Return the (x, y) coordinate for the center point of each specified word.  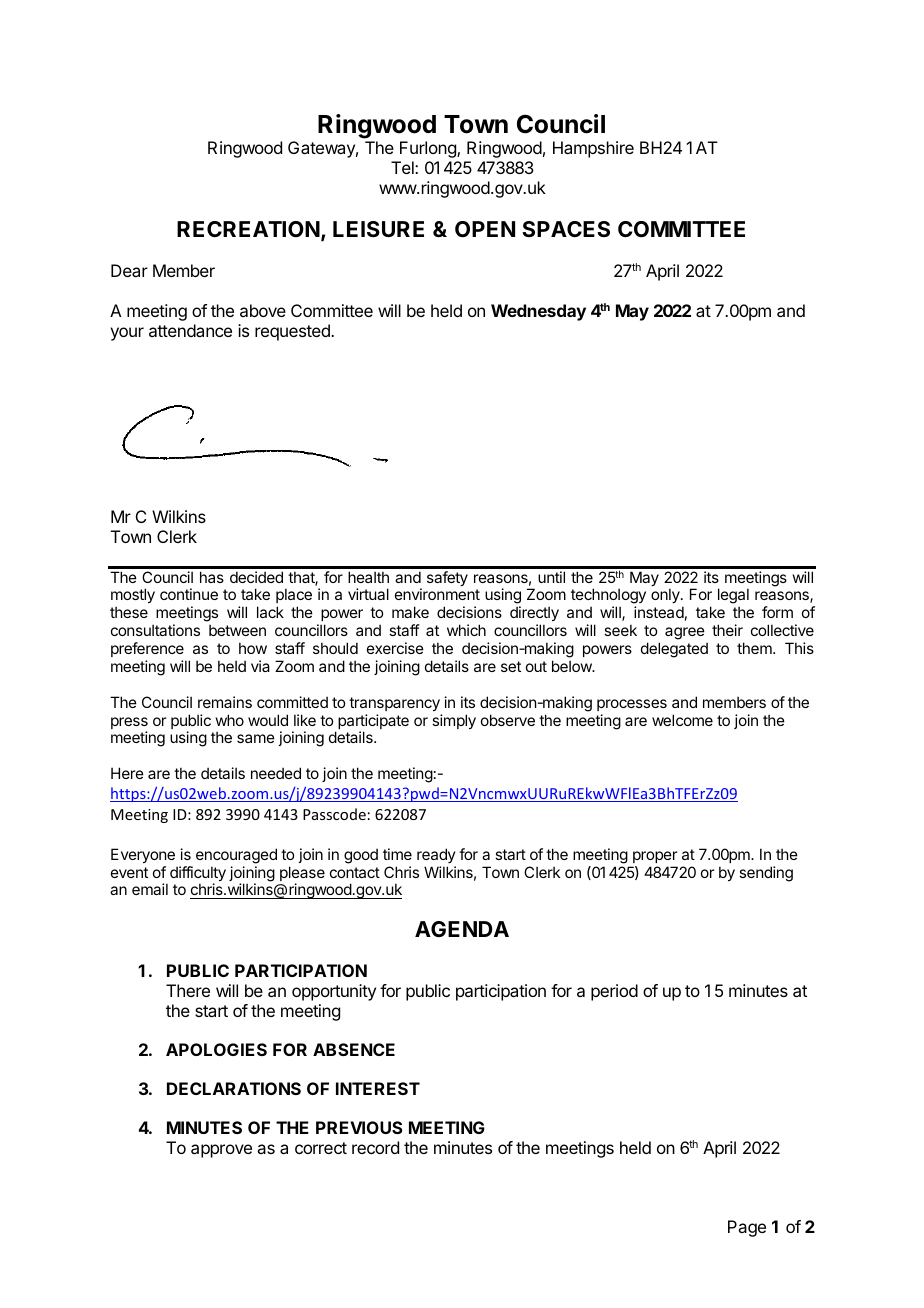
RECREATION (248, 229)
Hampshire (593, 149)
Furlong (429, 149)
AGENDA (462, 929)
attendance (190, 330)
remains (225, 702)
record (375, 1147)
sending (766, 874)
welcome (682, 720)
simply (454, 721)
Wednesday (538, 312)
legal (733, 597)
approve (221, 1151)
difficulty (198, 875)
